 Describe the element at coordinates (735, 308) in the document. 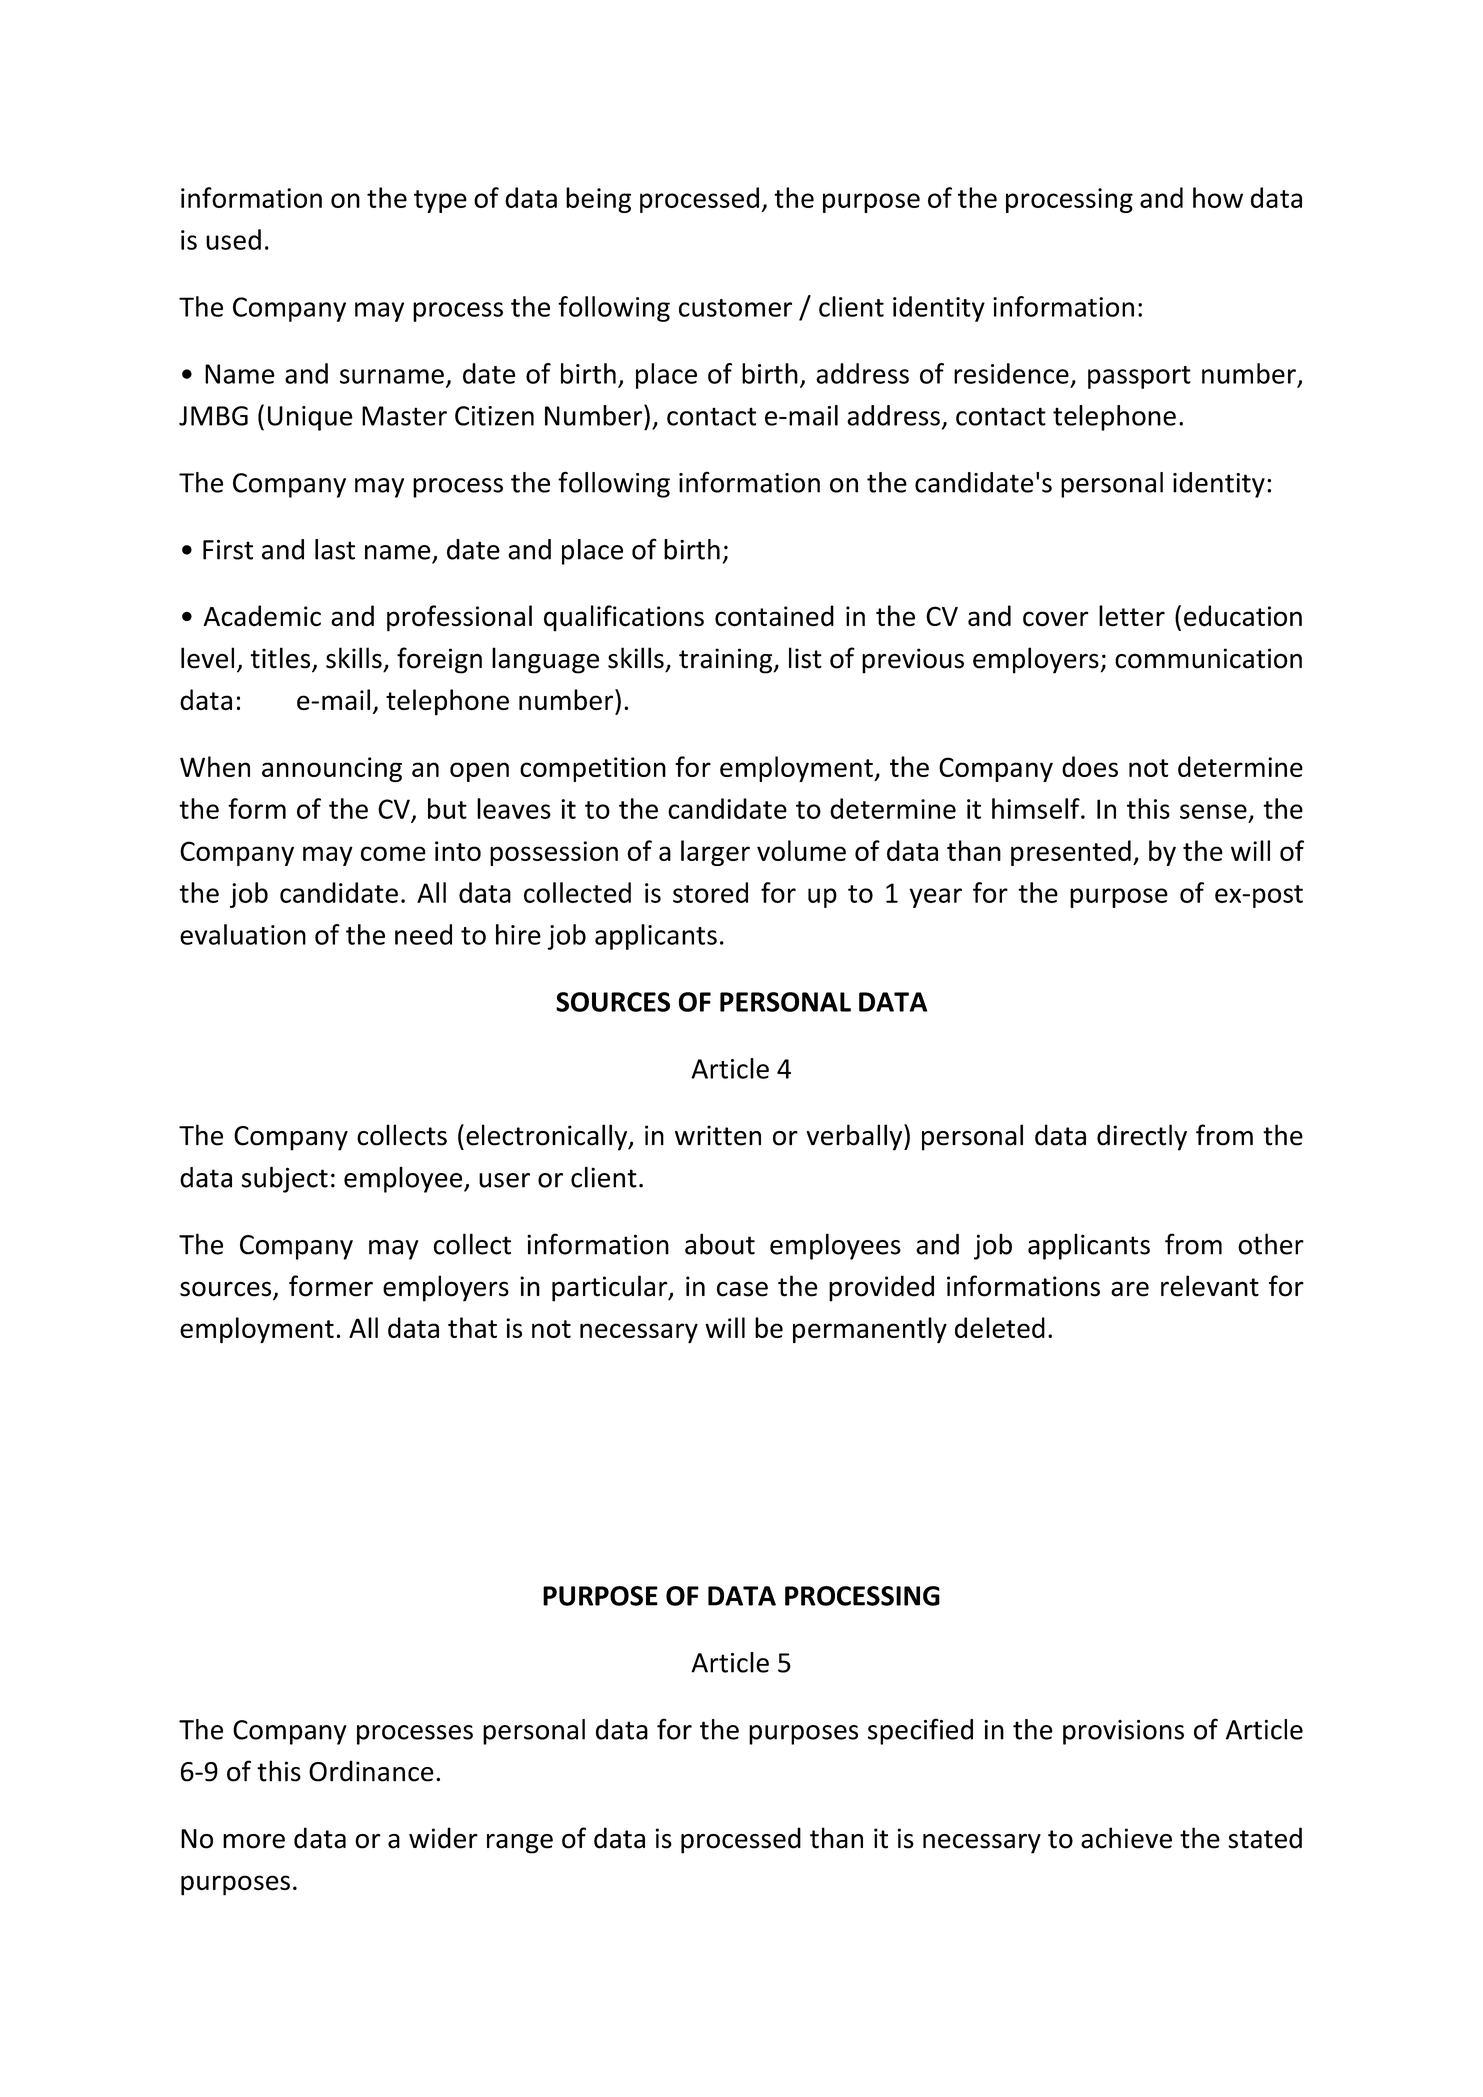

I see `customer` at that location.
